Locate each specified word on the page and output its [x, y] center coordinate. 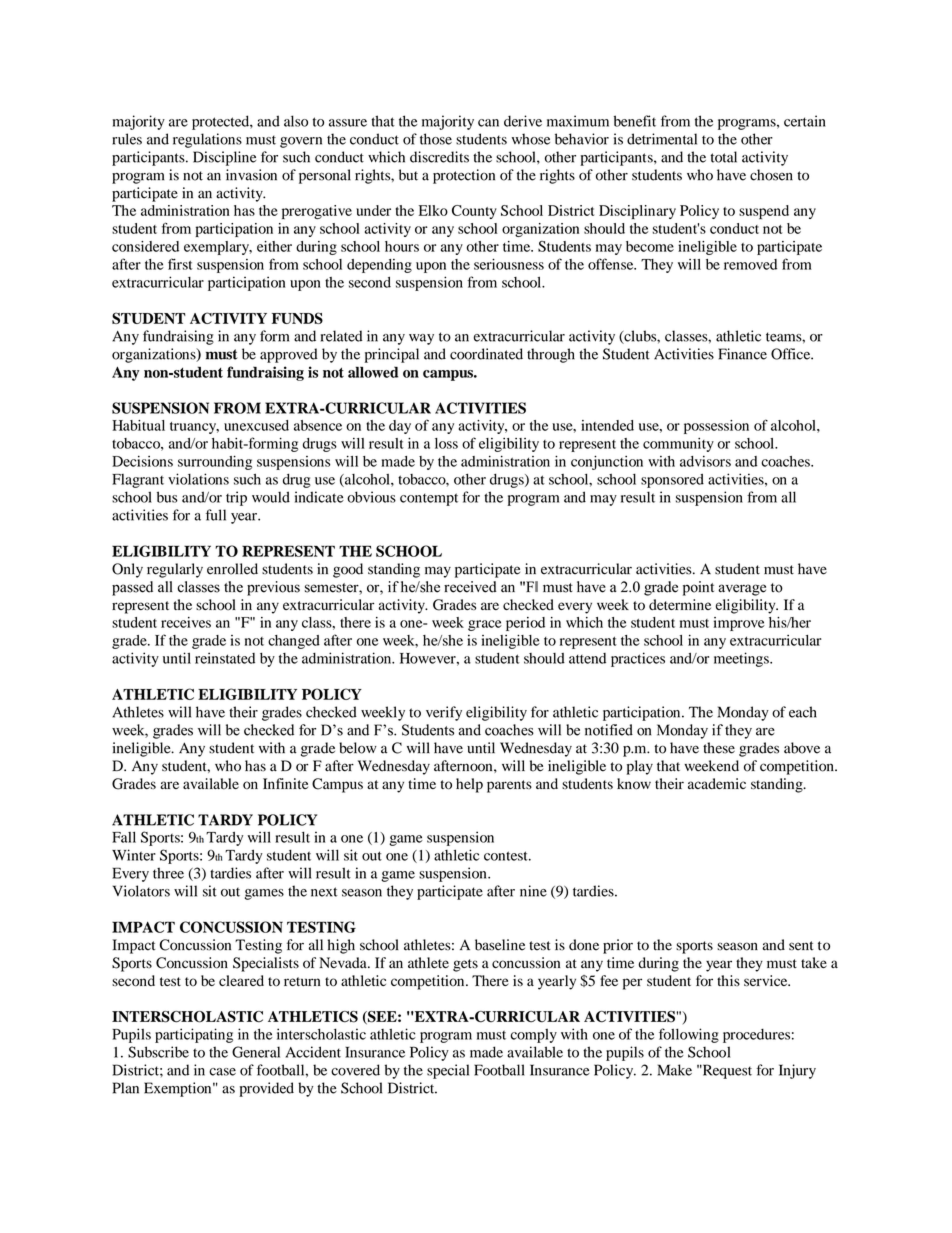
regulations [207, 140]
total [723, 157]
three [168, 873]
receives [186, 622]
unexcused [256, 425]
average [742, 590]
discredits [439, 157]
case [222, 1072]
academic [717, 783]
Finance [743, 354]
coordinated [486, 354]
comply [534, 1036]
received [470, 587]
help [469, 785]
